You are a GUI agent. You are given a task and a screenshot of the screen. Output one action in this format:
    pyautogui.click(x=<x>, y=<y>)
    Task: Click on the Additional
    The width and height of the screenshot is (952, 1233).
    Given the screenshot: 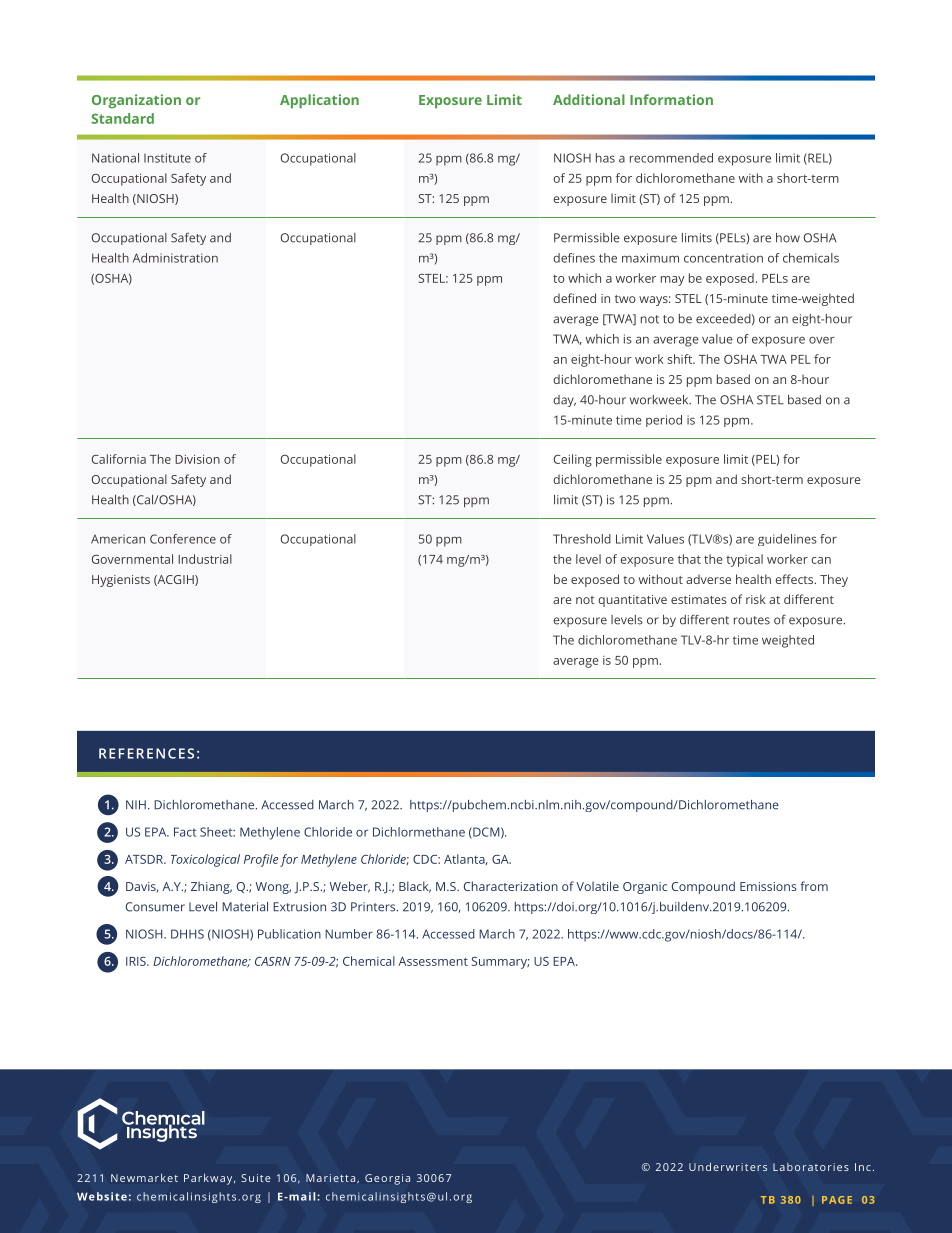 What is the action you would take?
    pyautogui.click(x=589, y=99)
